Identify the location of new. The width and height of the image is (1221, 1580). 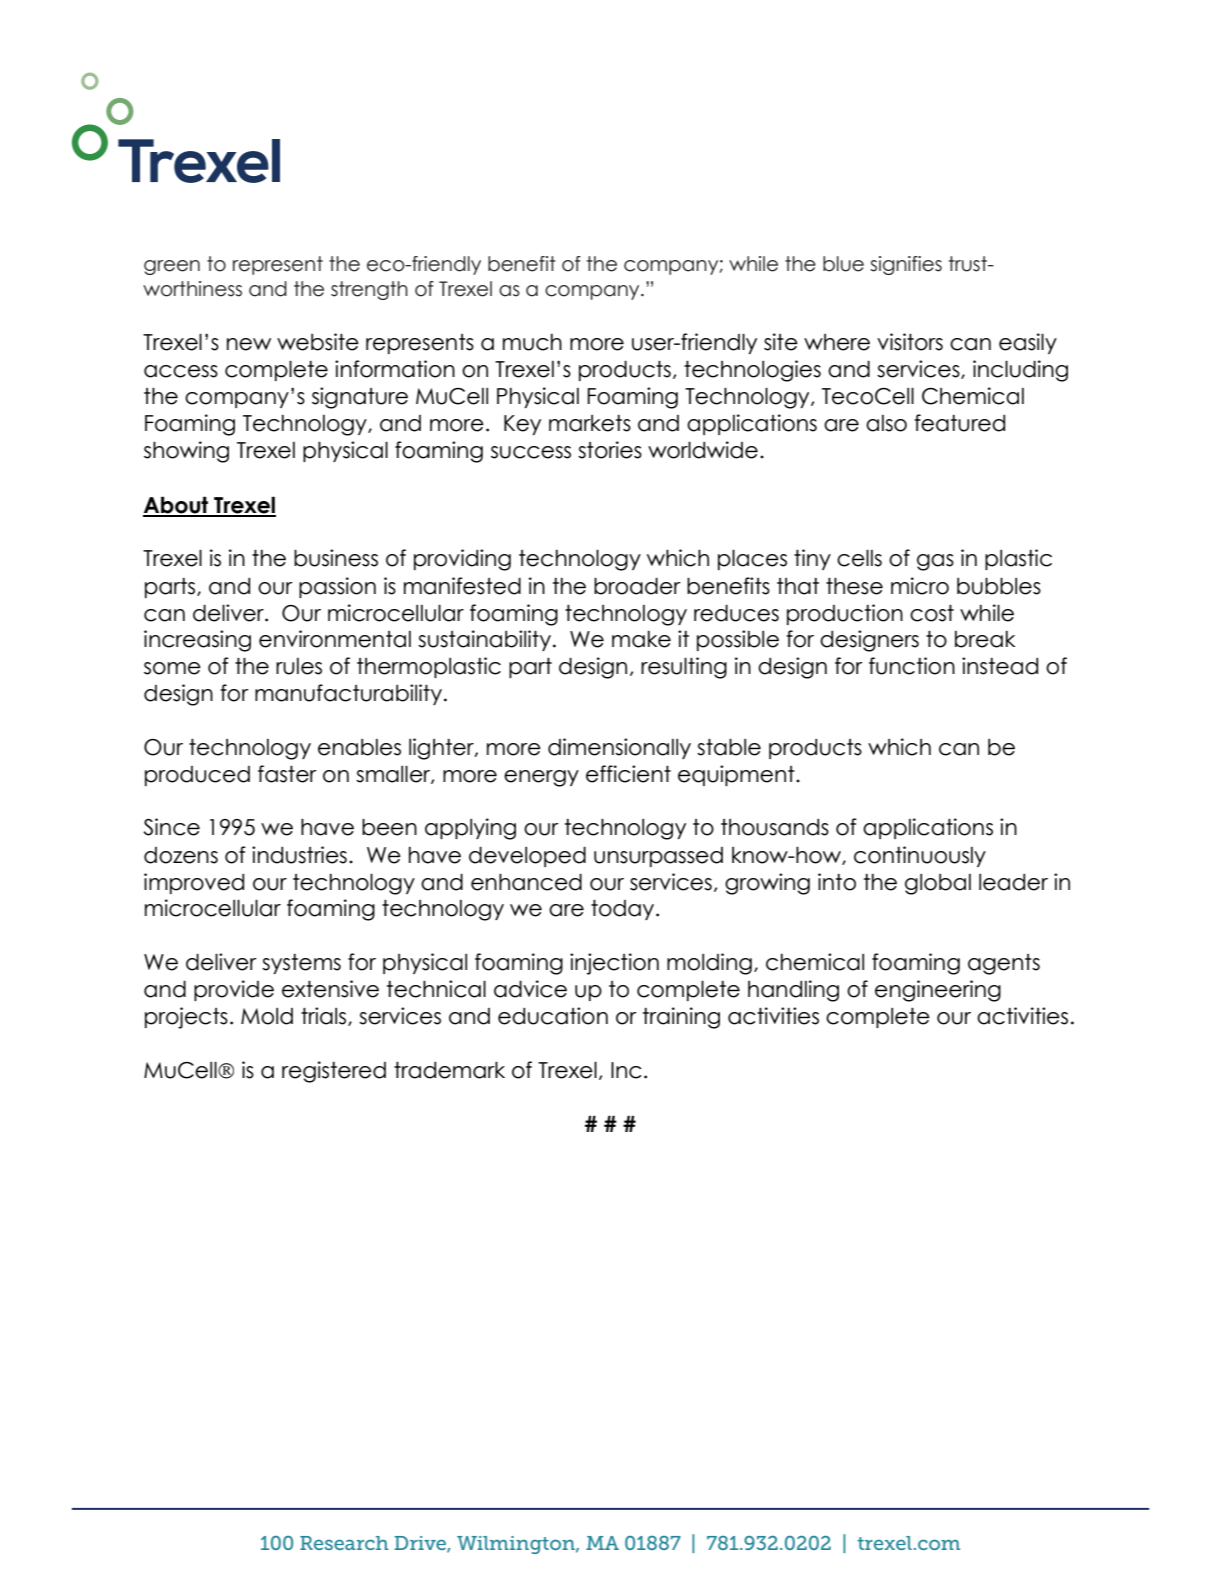
(249, 344).
